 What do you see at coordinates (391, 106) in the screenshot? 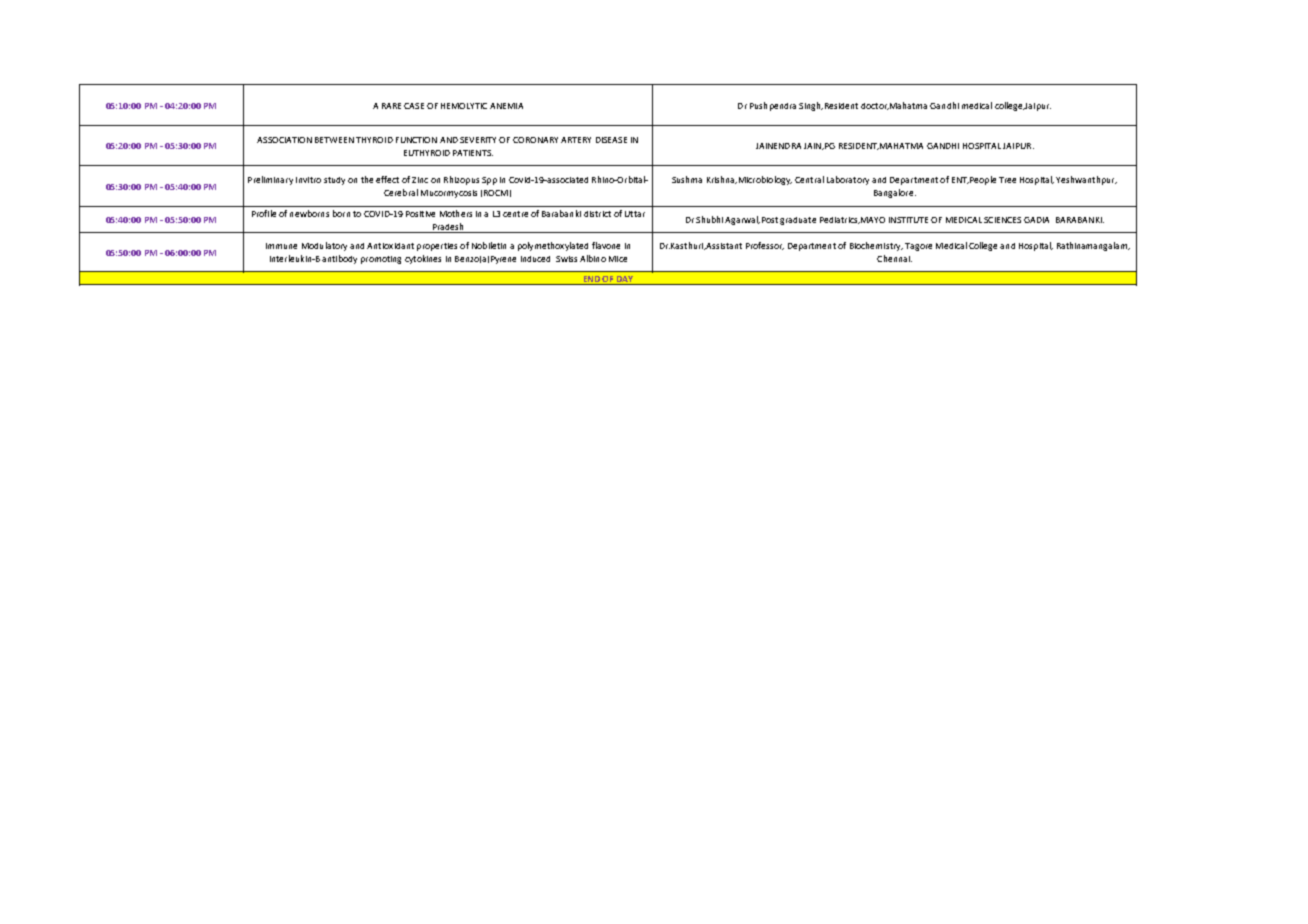
I see `RARE` at bounding box center [391, 106].
